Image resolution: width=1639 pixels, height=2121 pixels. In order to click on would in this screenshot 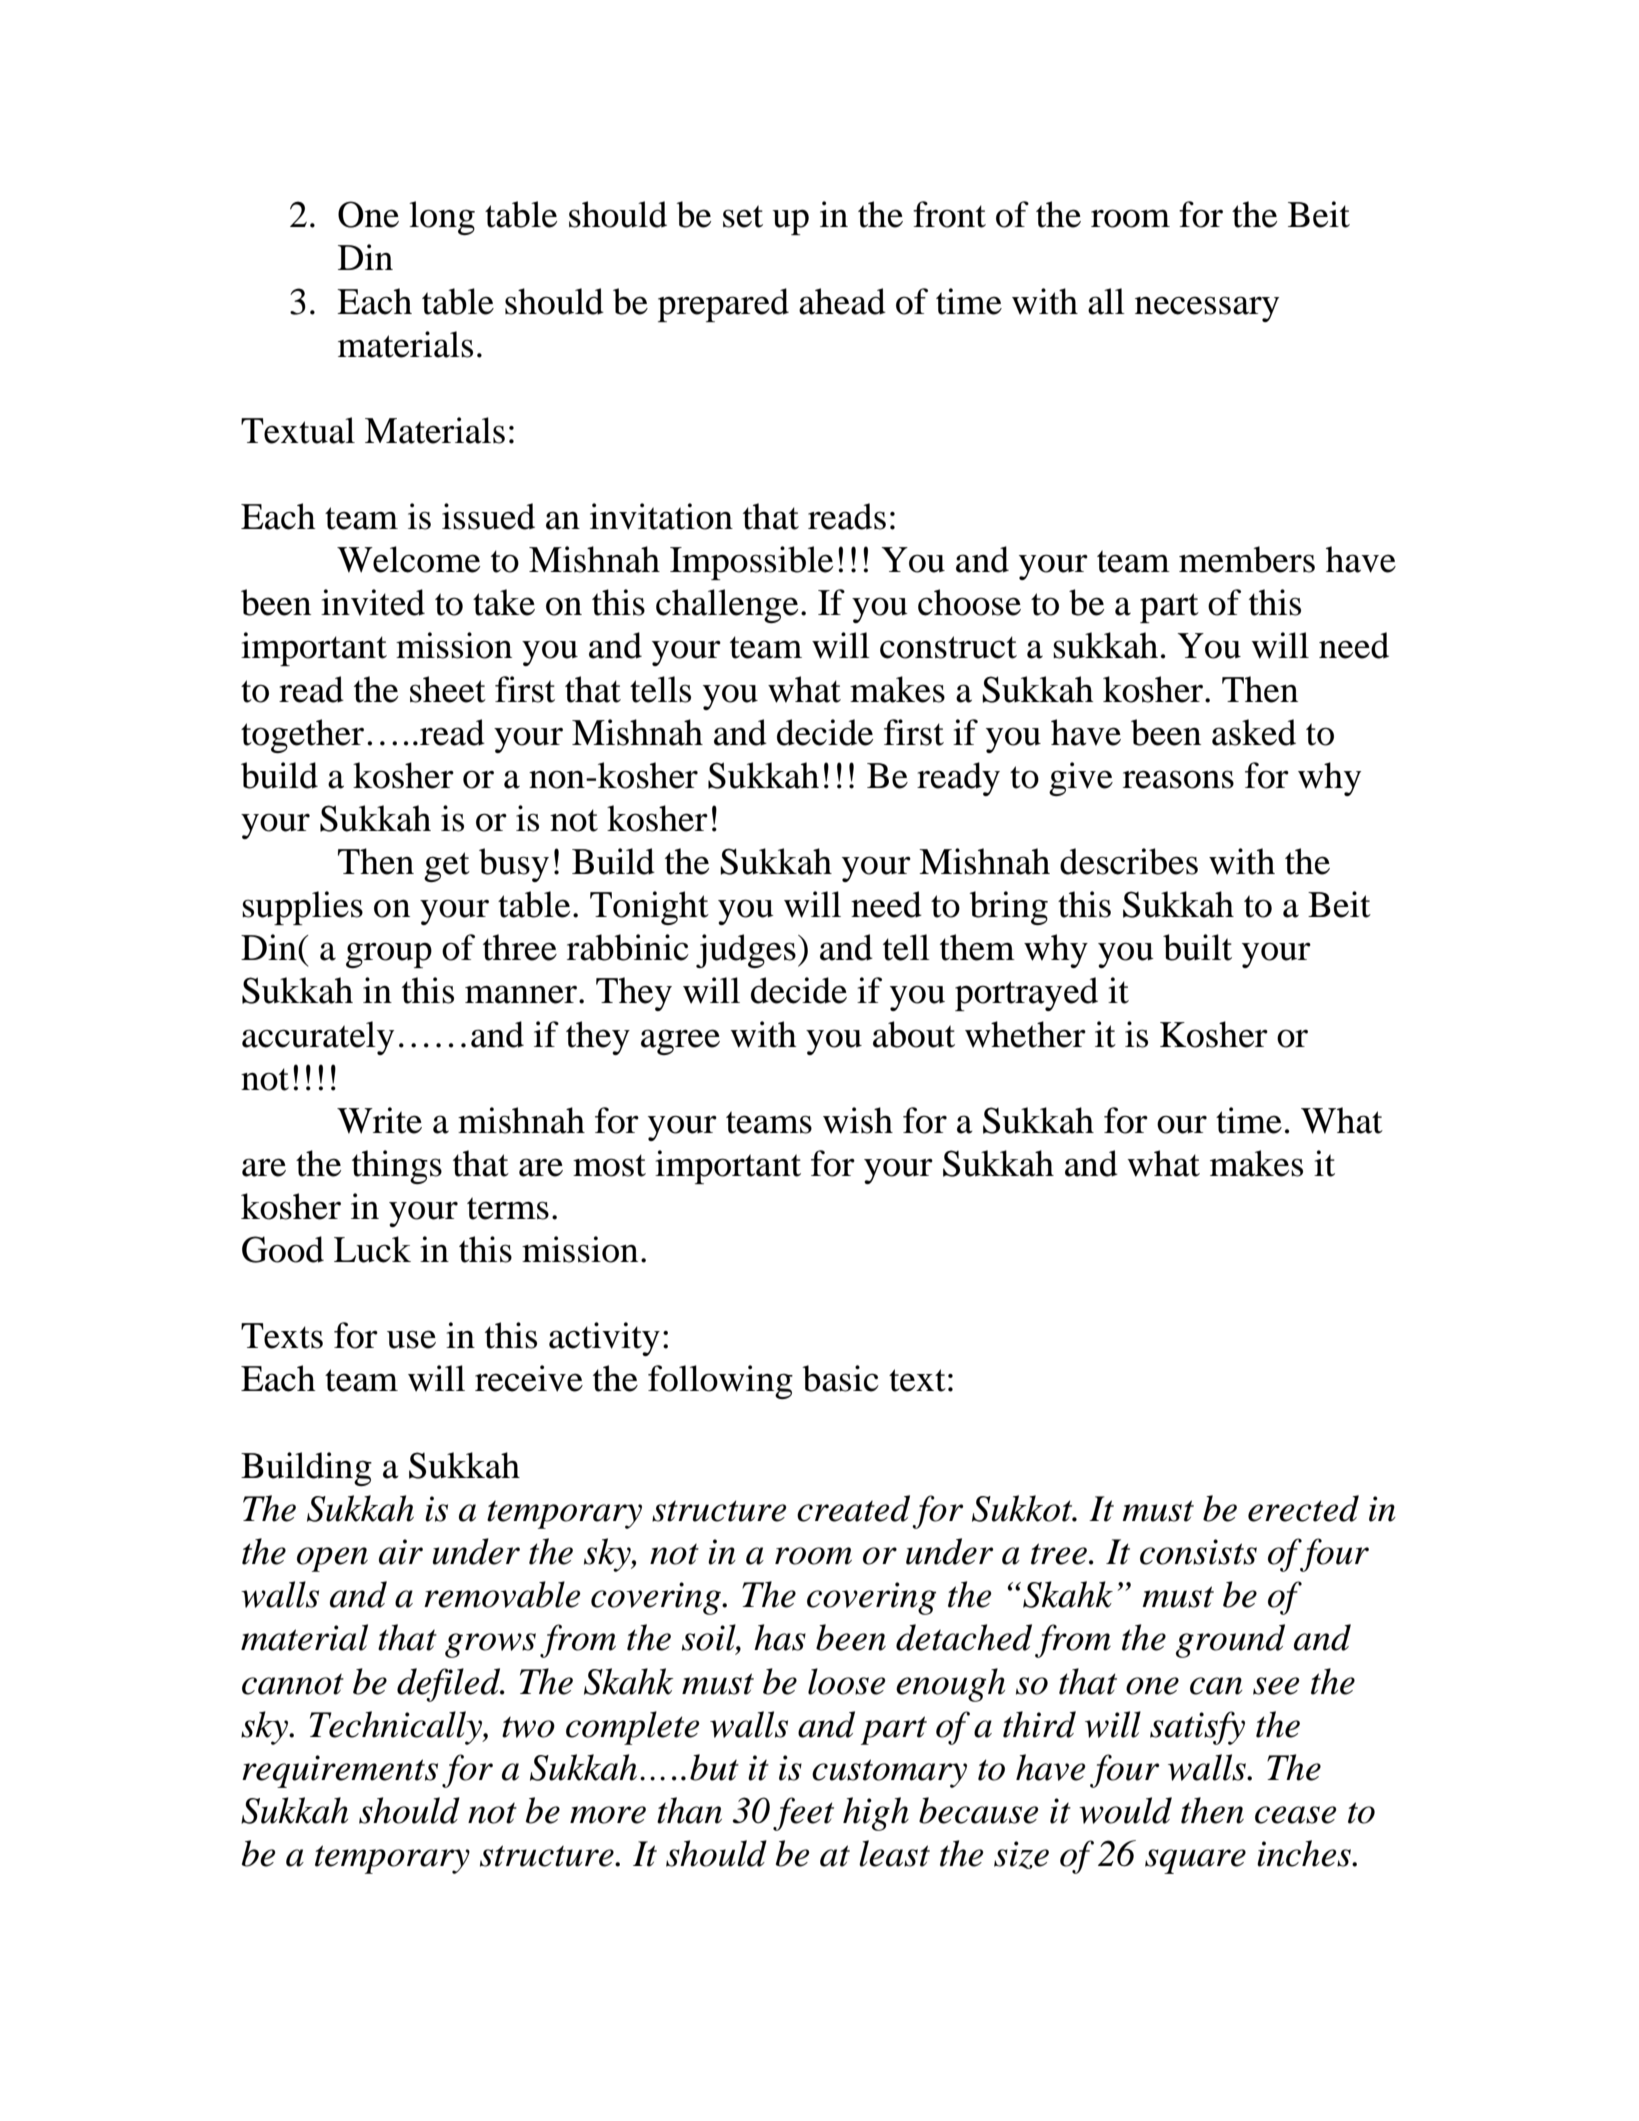, I will do `click(1125, 1810)`.
